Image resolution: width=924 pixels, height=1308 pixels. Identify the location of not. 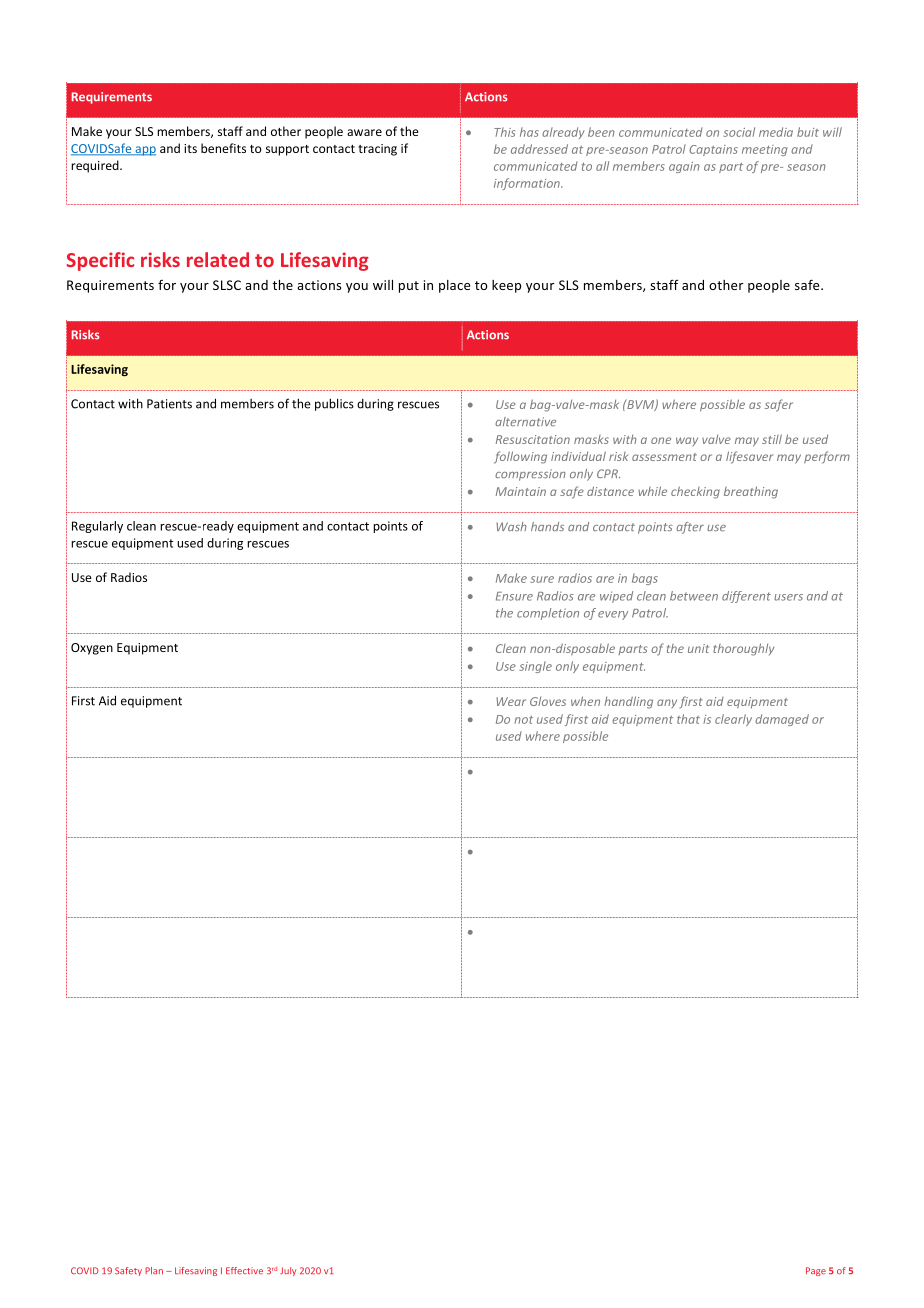
(523, 720).
